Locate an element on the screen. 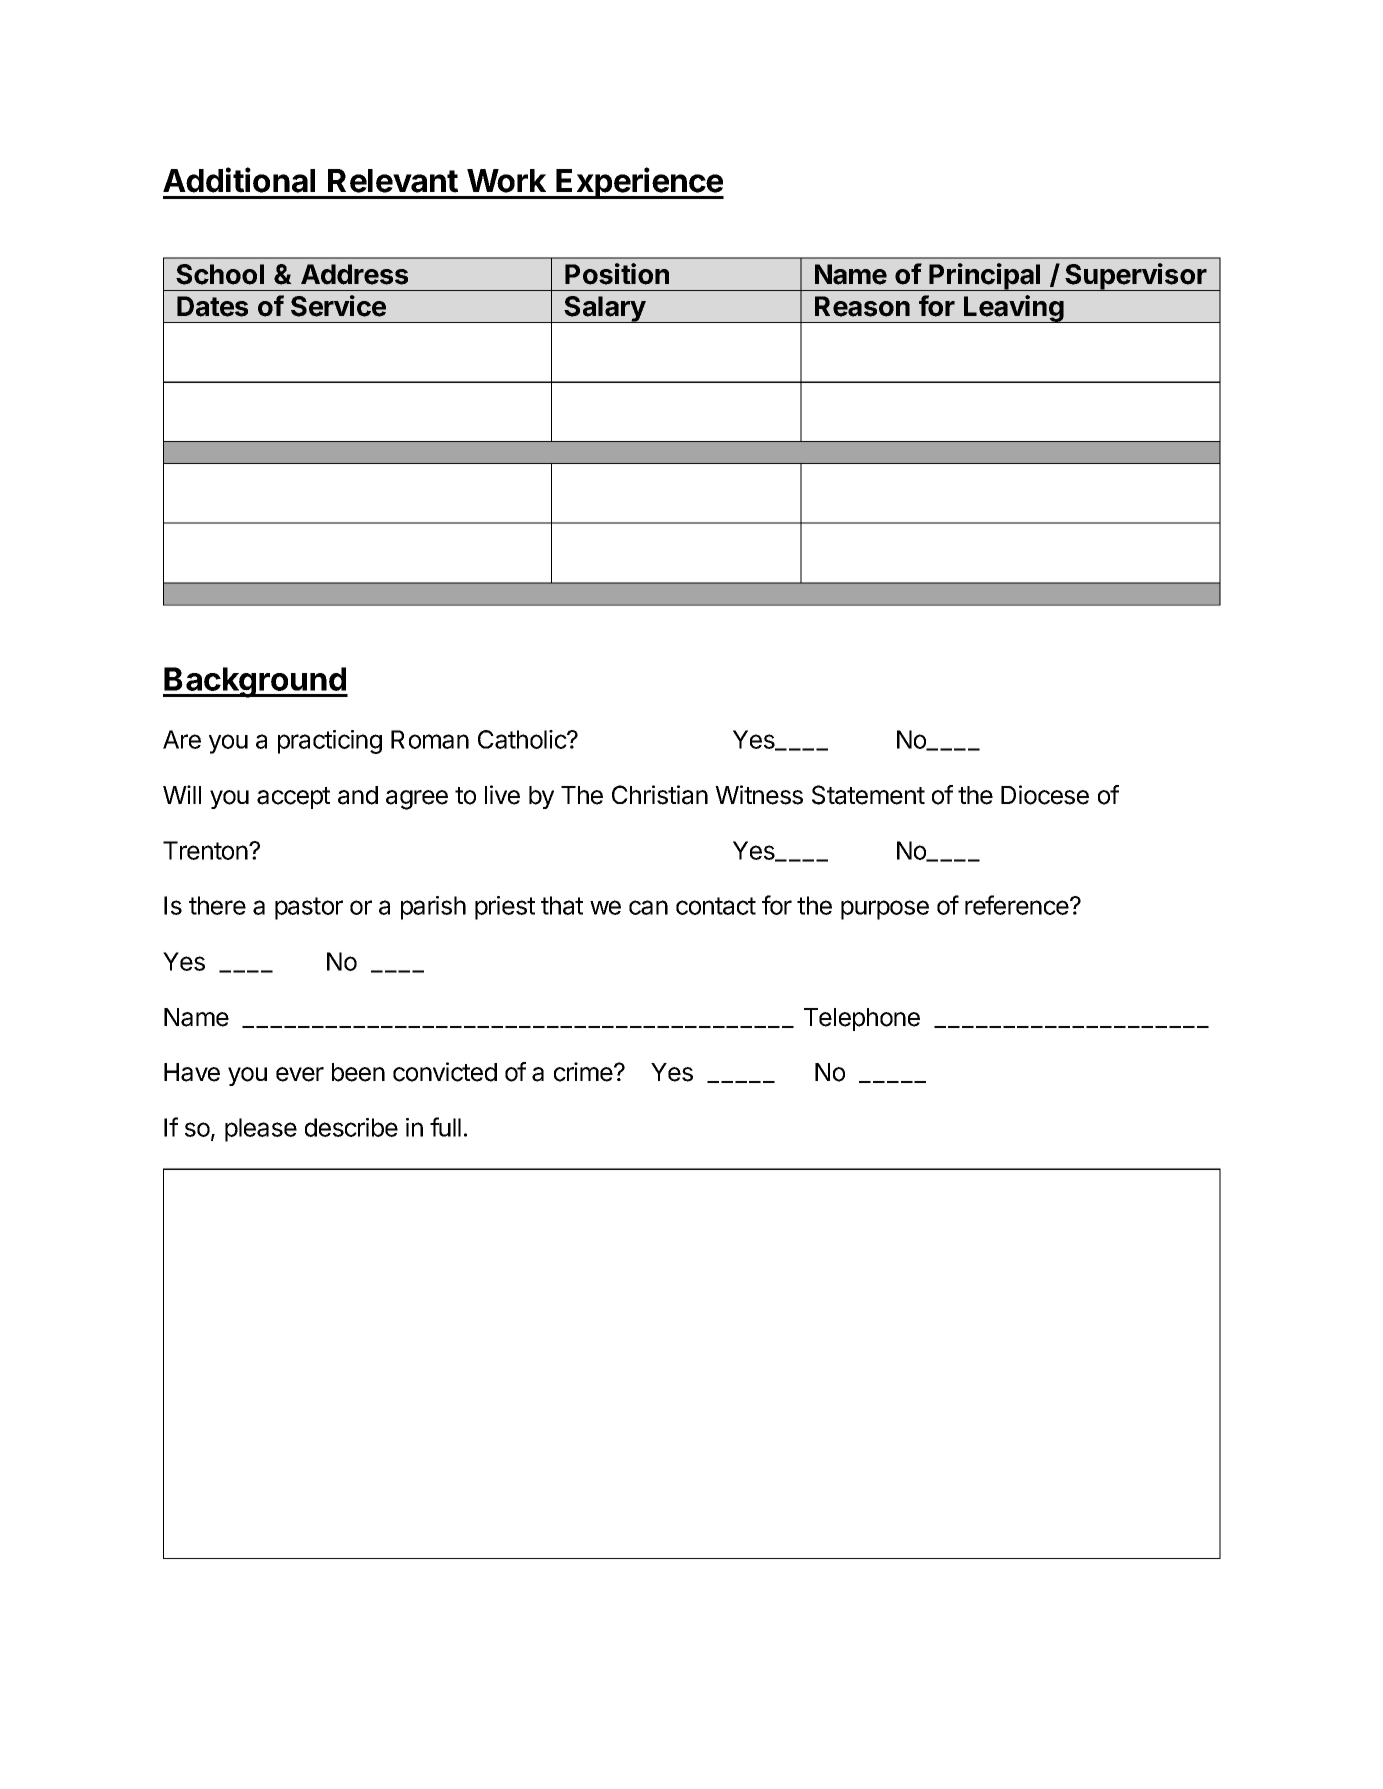 The image size is (1383, 1789). Diocese is located at coordinates (1045, 795).
